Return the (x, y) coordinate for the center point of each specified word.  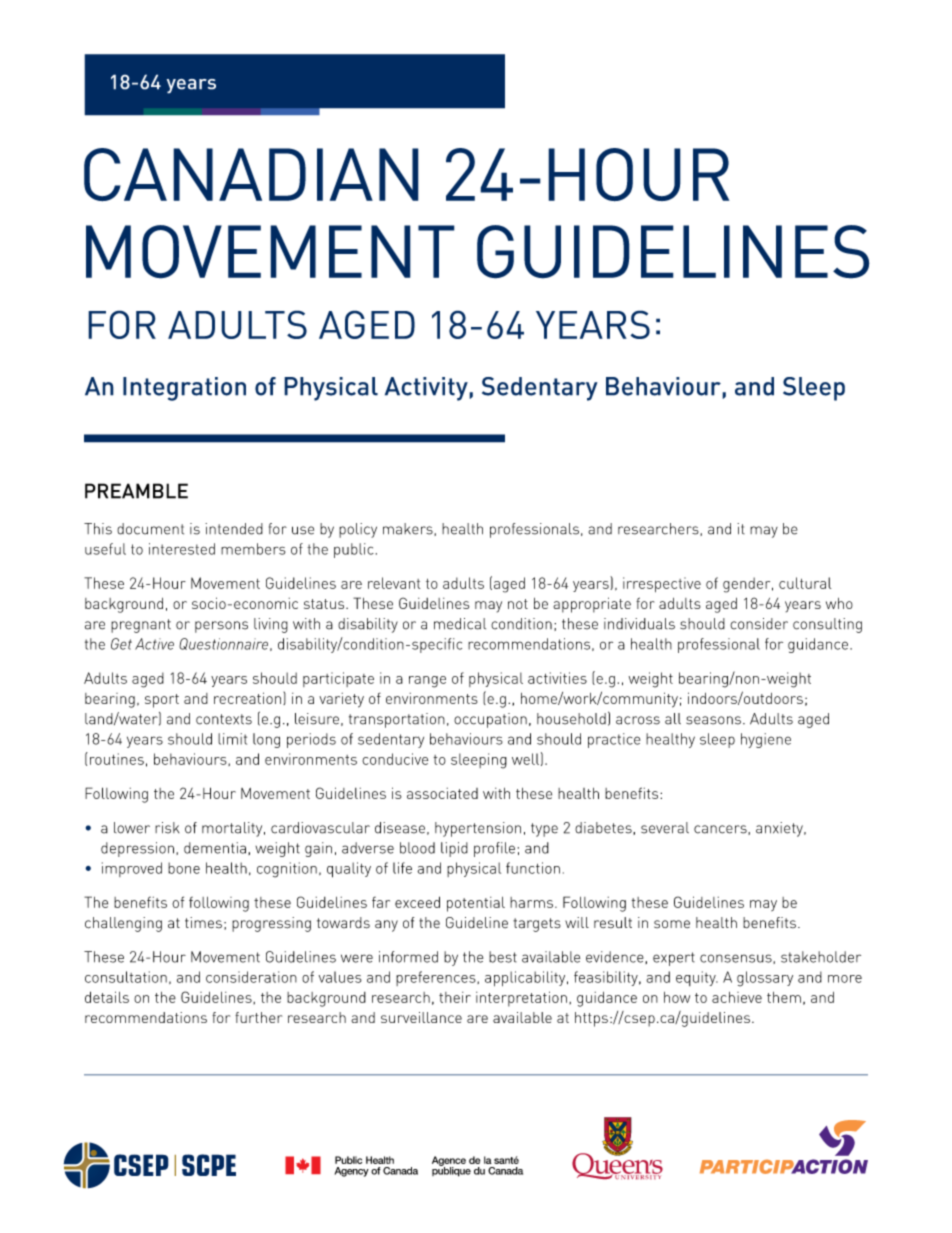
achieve (737, 997)
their (455, 997)
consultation (126, 977)
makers (409, 529)
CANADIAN (251, 175)
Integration (184, 389)
